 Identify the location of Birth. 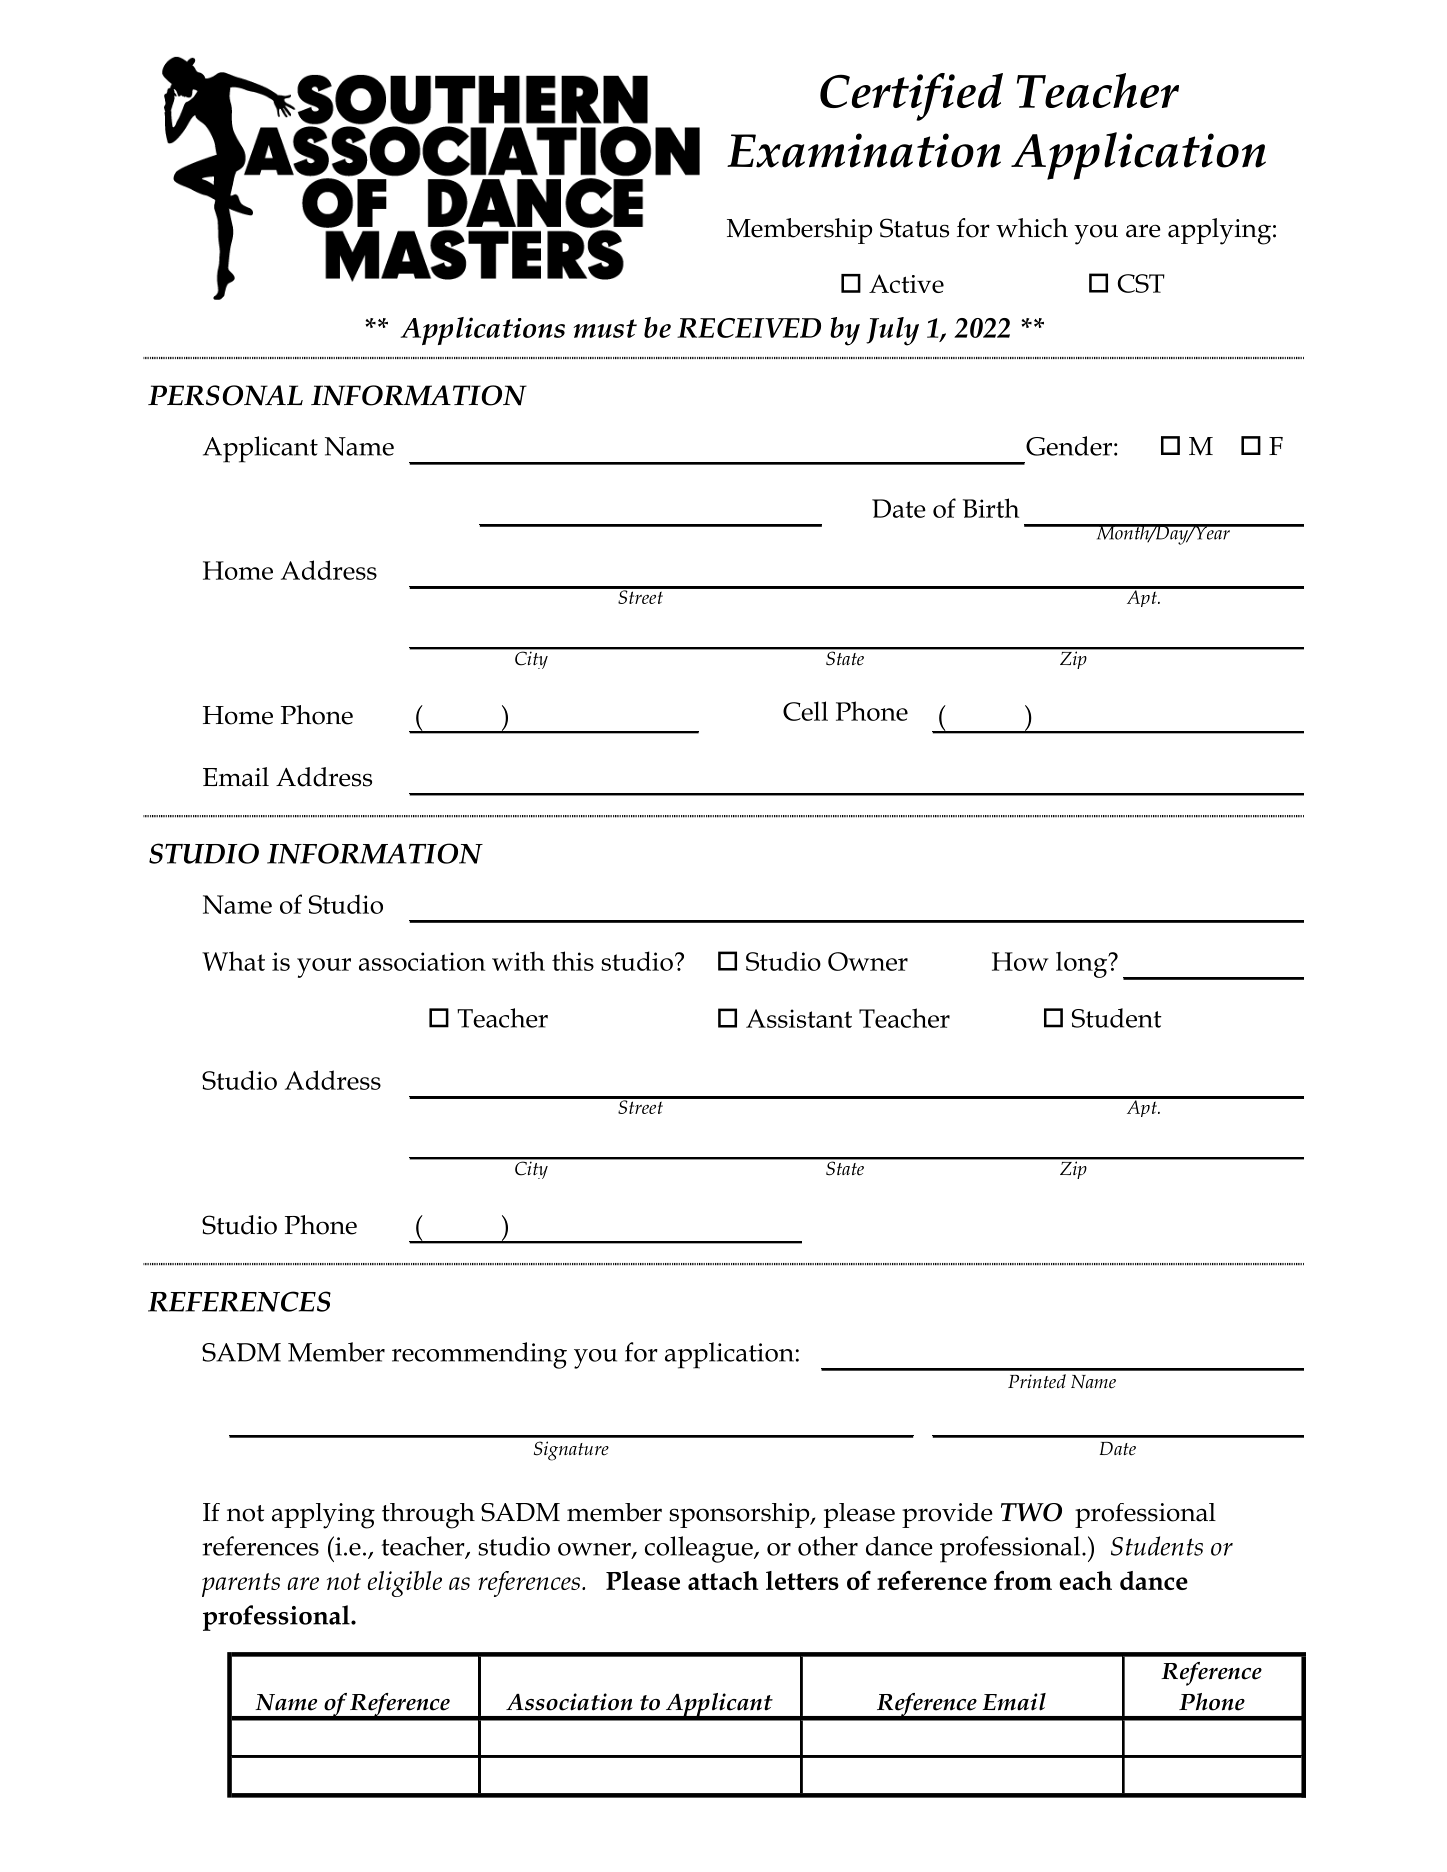
(991, 508).
